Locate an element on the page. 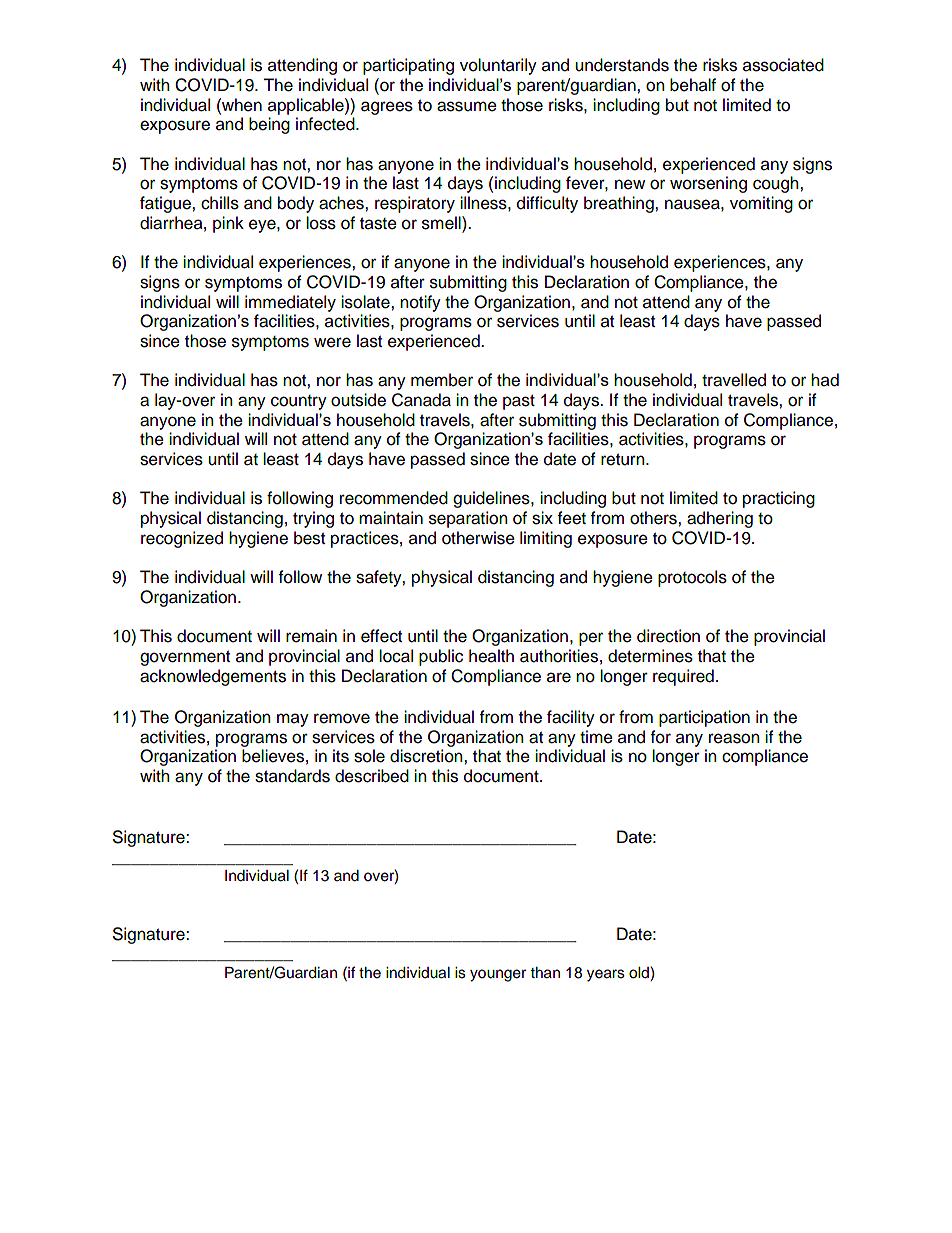 This document has width=952, height=1233. travelled is located at coordinates (734, 380).
